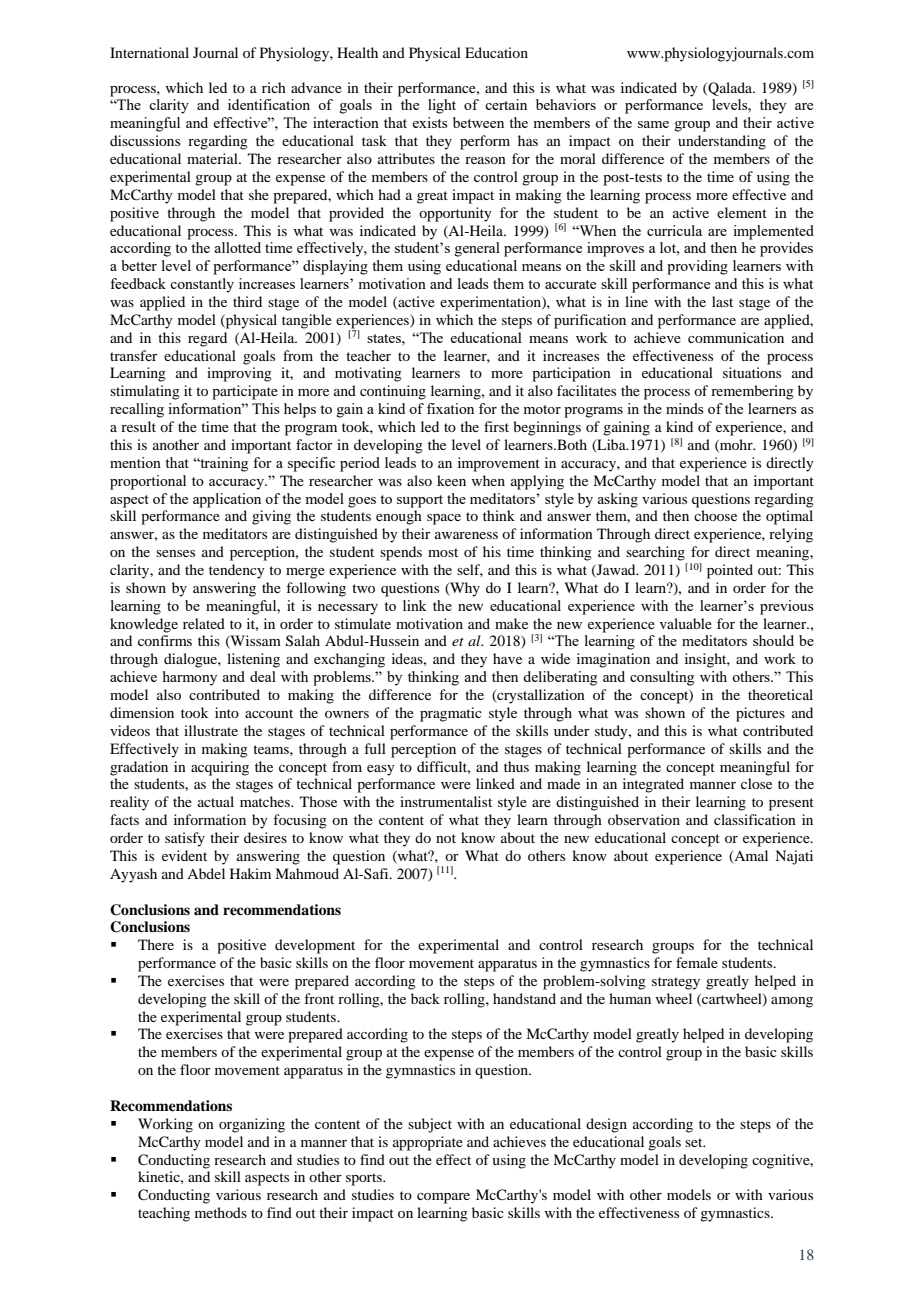 This screenshot has width=924, height=1308. What do you see at coordinates (442, 106) in the screenshot?
I see `light` at bounding box center [442, 106].
